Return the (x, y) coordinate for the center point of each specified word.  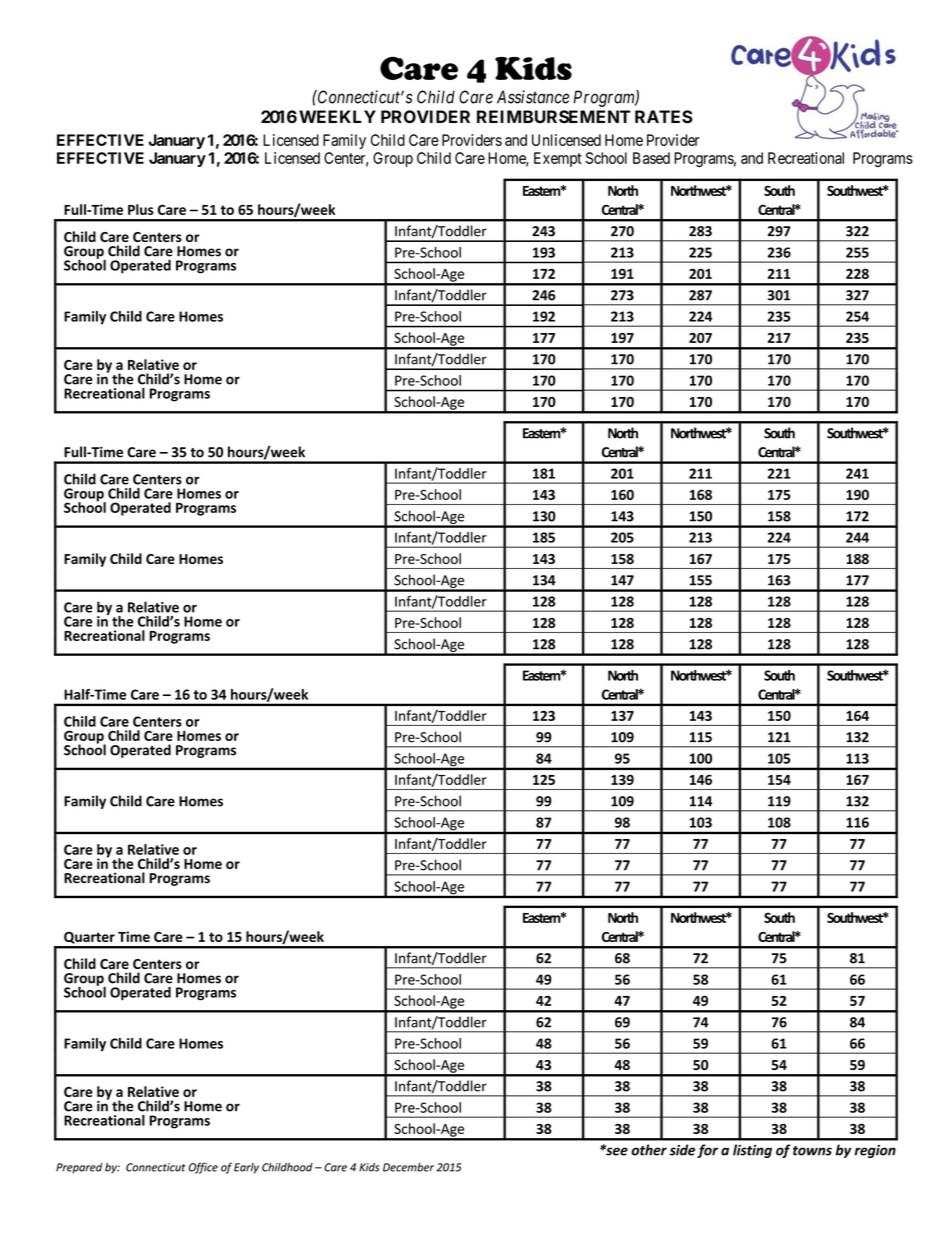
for (707, 1151)
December (408, 1167)
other (649, 1150)
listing (752, 1151)
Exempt (558, 159)
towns (812, 1151)
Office (203, 1168)
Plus (141, 209)
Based (651, 158)
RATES (664, 117)
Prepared (79, 1168)
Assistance (533, 97)
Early (246, 1168)
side (682, 1150)
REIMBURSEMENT (554, 117)
